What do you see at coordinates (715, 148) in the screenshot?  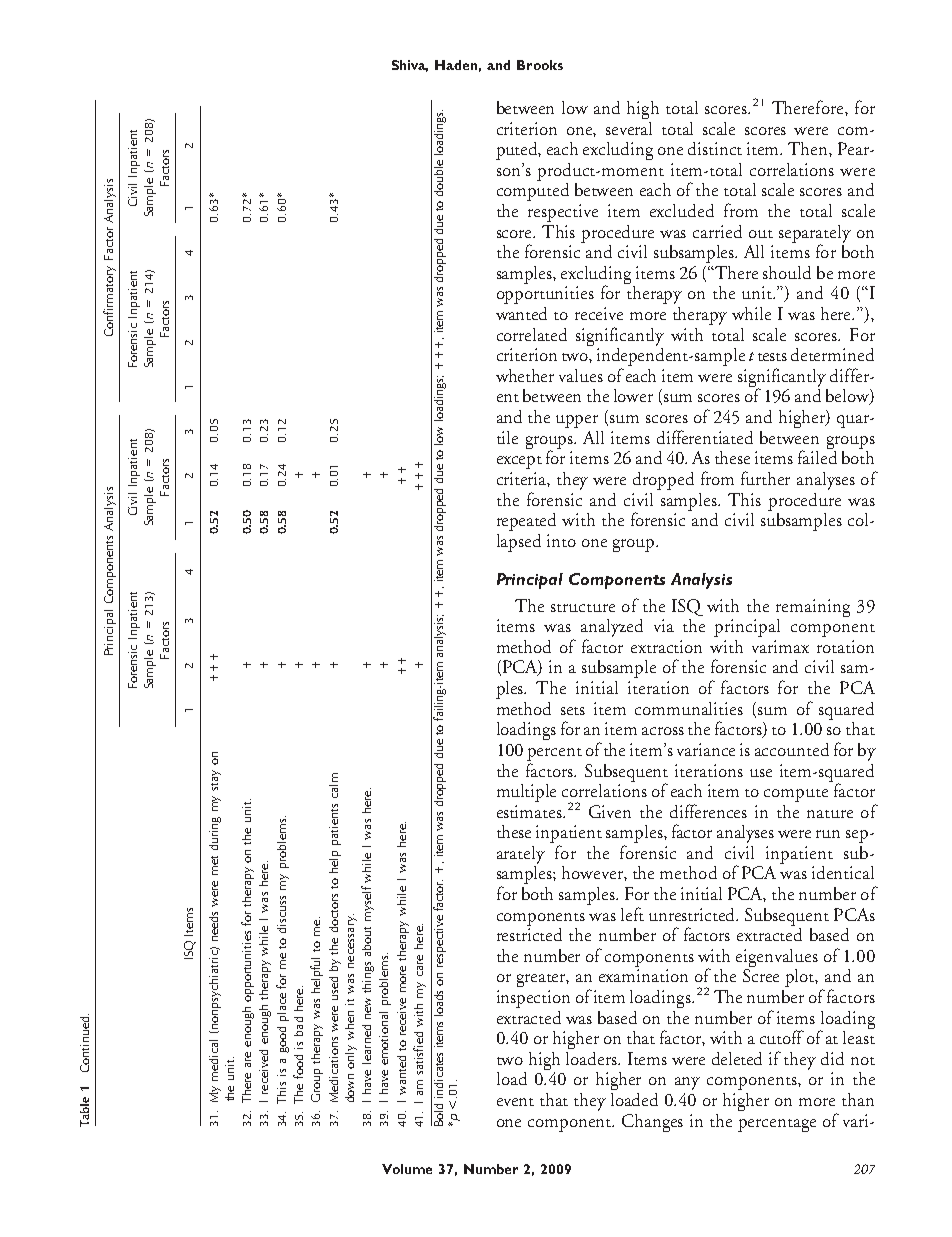 I see `distinct` at bounding box center [715, 148].
